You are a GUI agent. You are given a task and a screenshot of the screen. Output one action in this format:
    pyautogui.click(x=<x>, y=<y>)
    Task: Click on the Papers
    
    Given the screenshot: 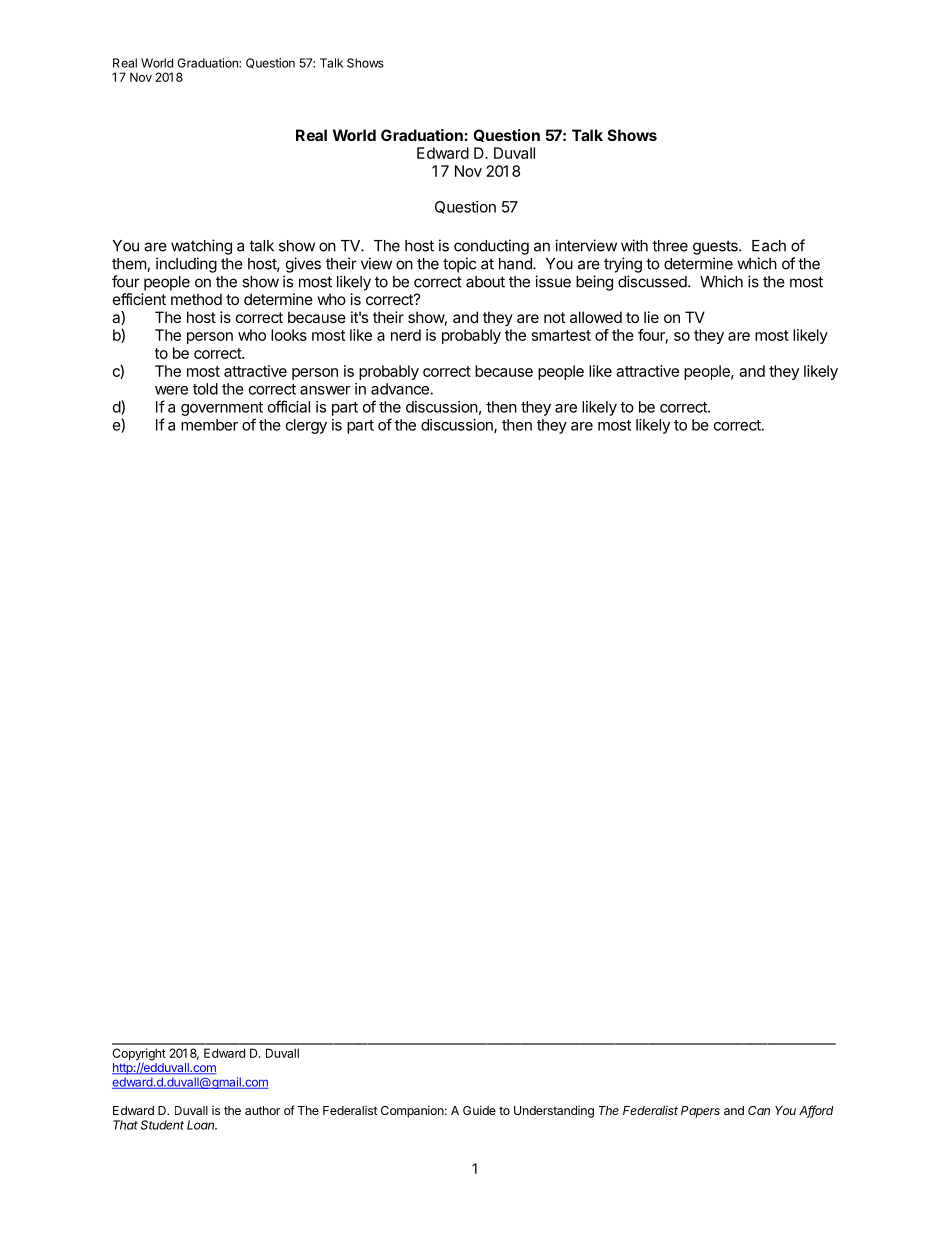 What is the action you would take?
    pyautogui.click(x=700, y=1112)
